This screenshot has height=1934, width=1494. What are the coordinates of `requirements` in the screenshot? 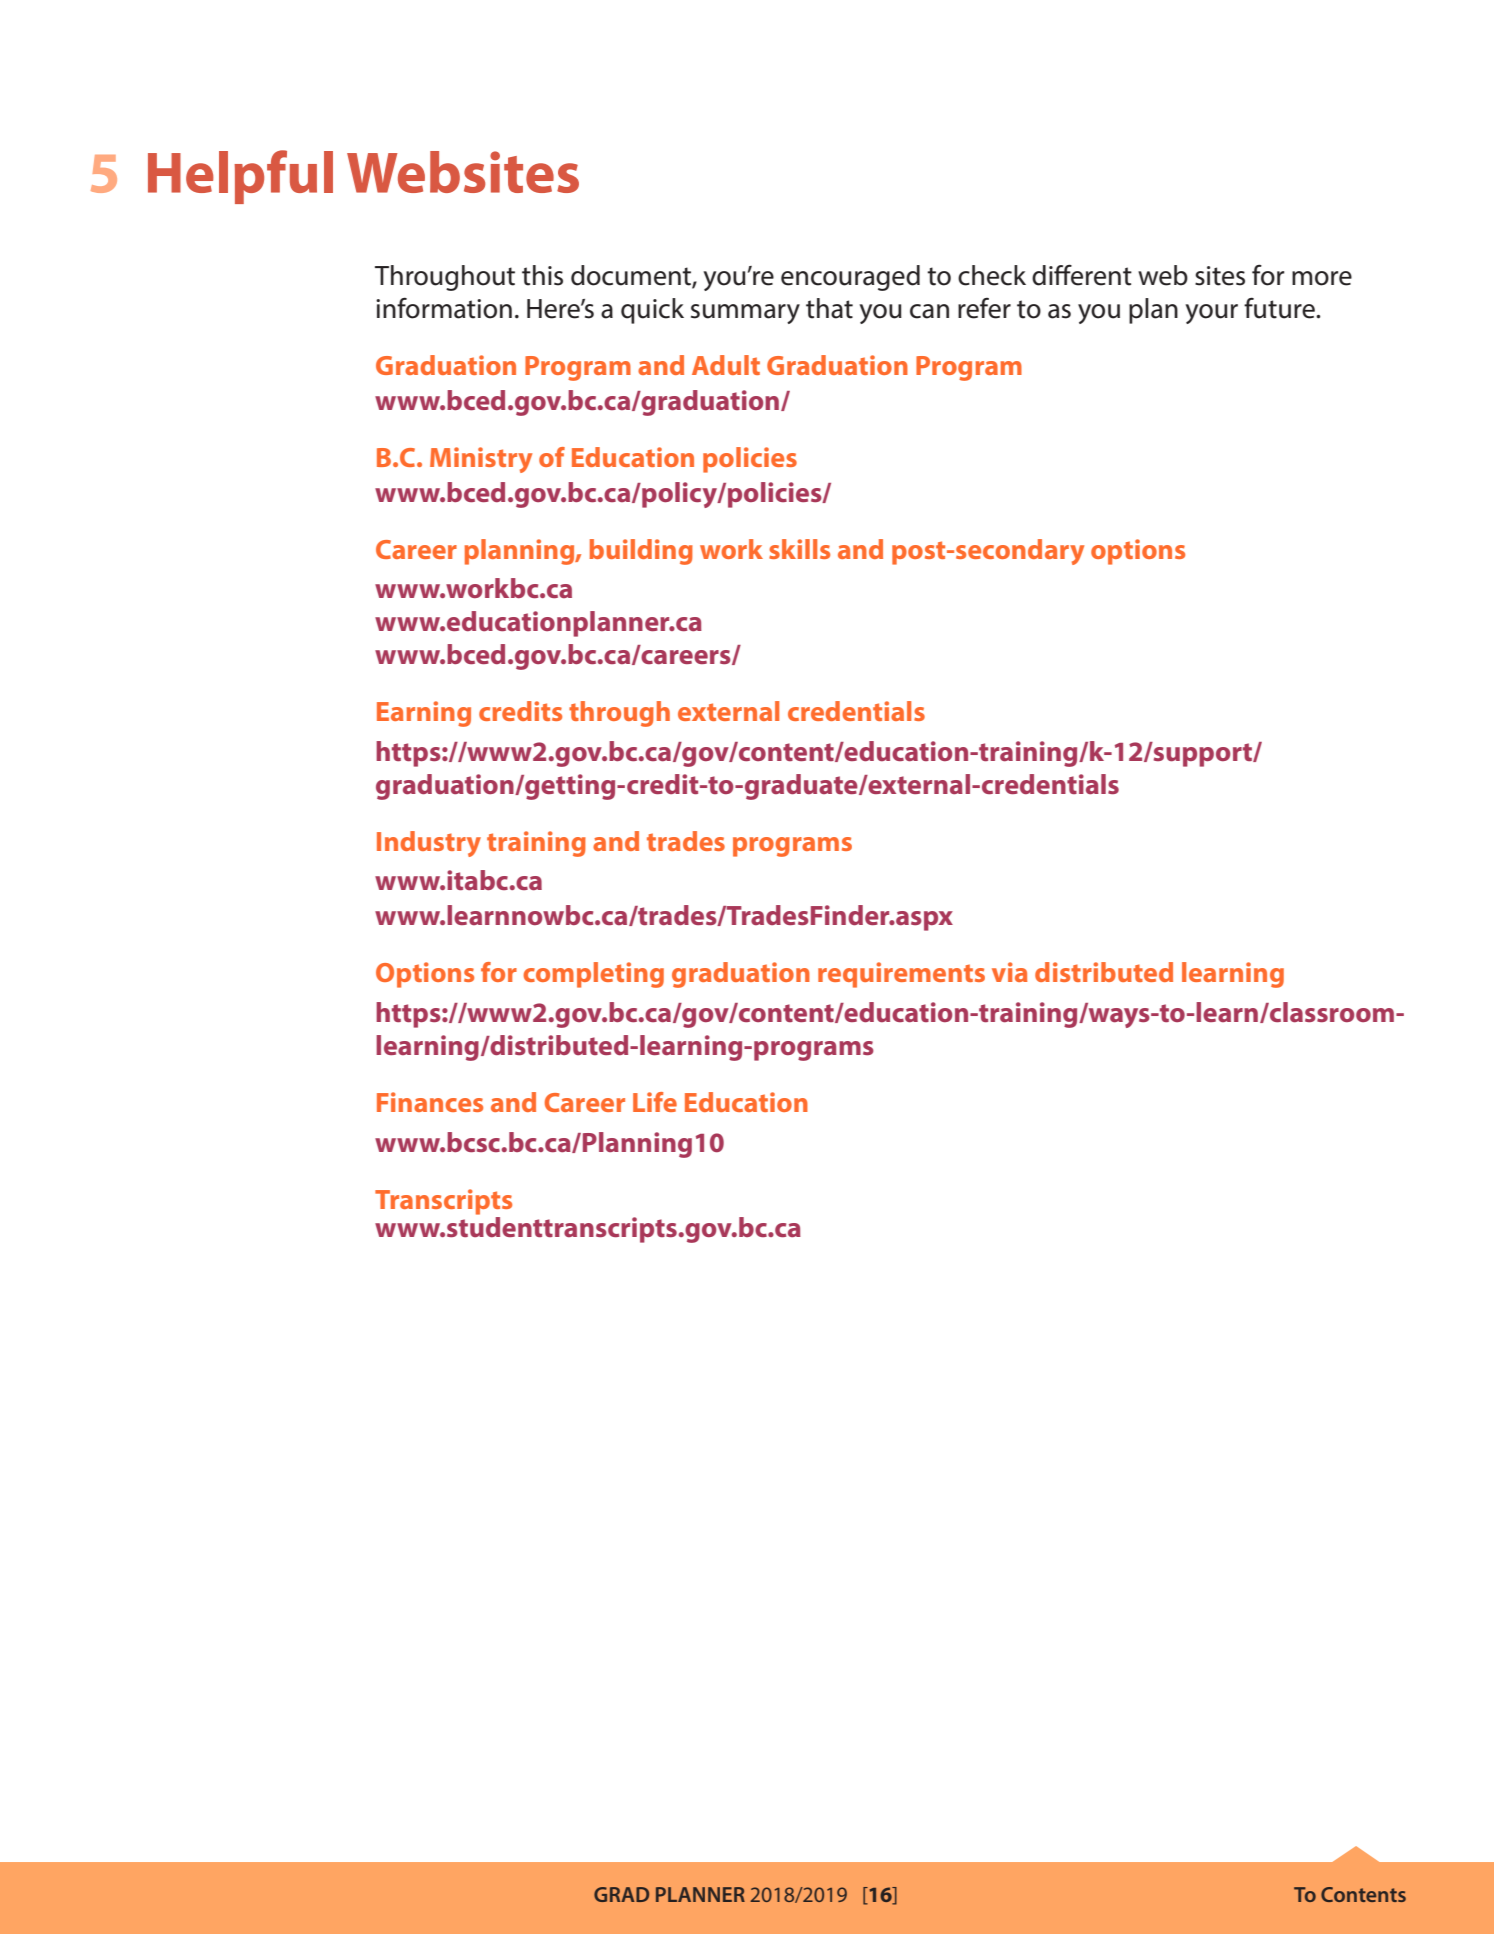 It's located at (901, 975).
